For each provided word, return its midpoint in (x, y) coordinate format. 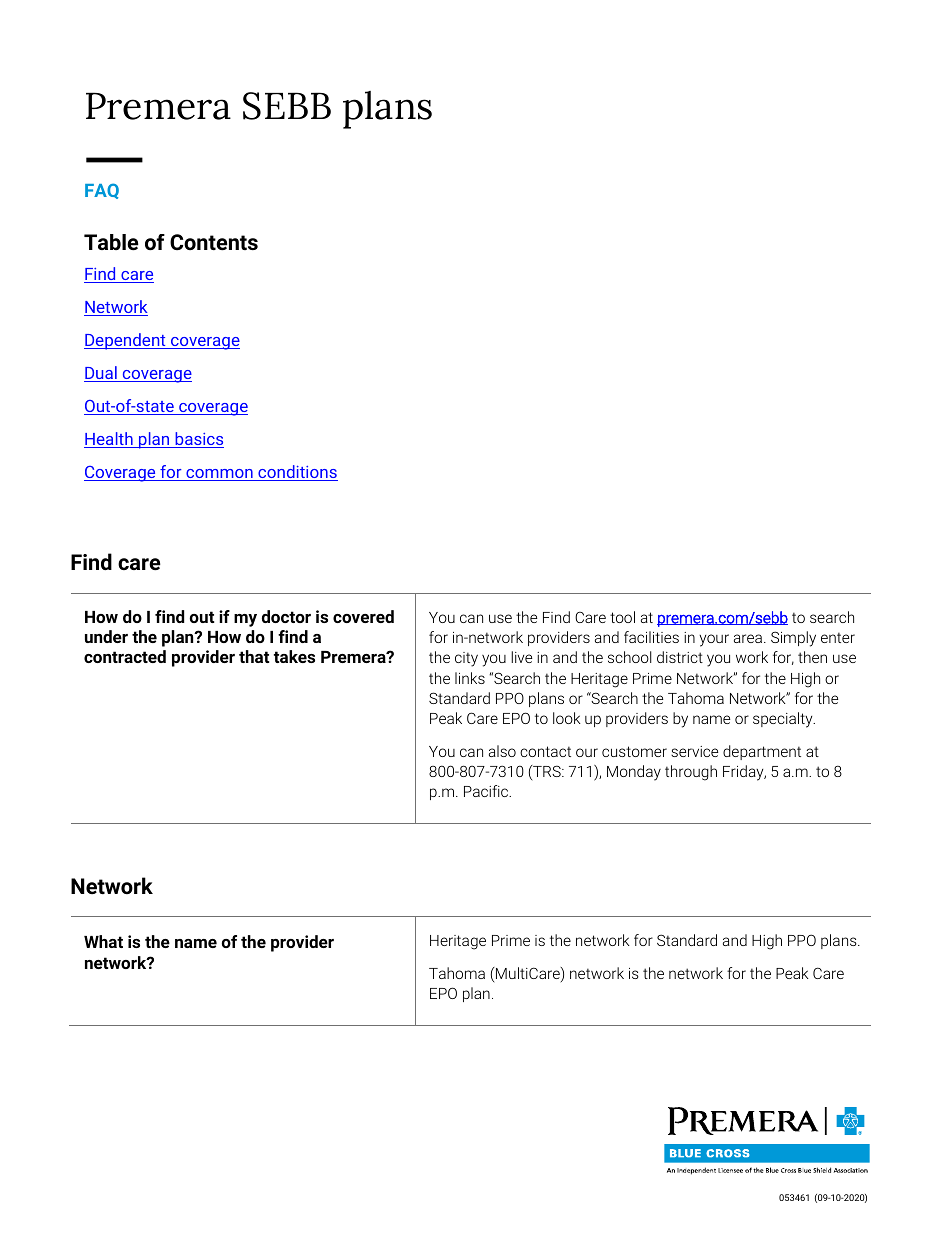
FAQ (102, 191)
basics (198, 440)
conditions (297, 473)
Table (111, 242)
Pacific (487, 791)
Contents (214, 242)
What (103, 941)
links (470, 678)
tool (622, 617)
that (254, 656)
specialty (784, 720)
